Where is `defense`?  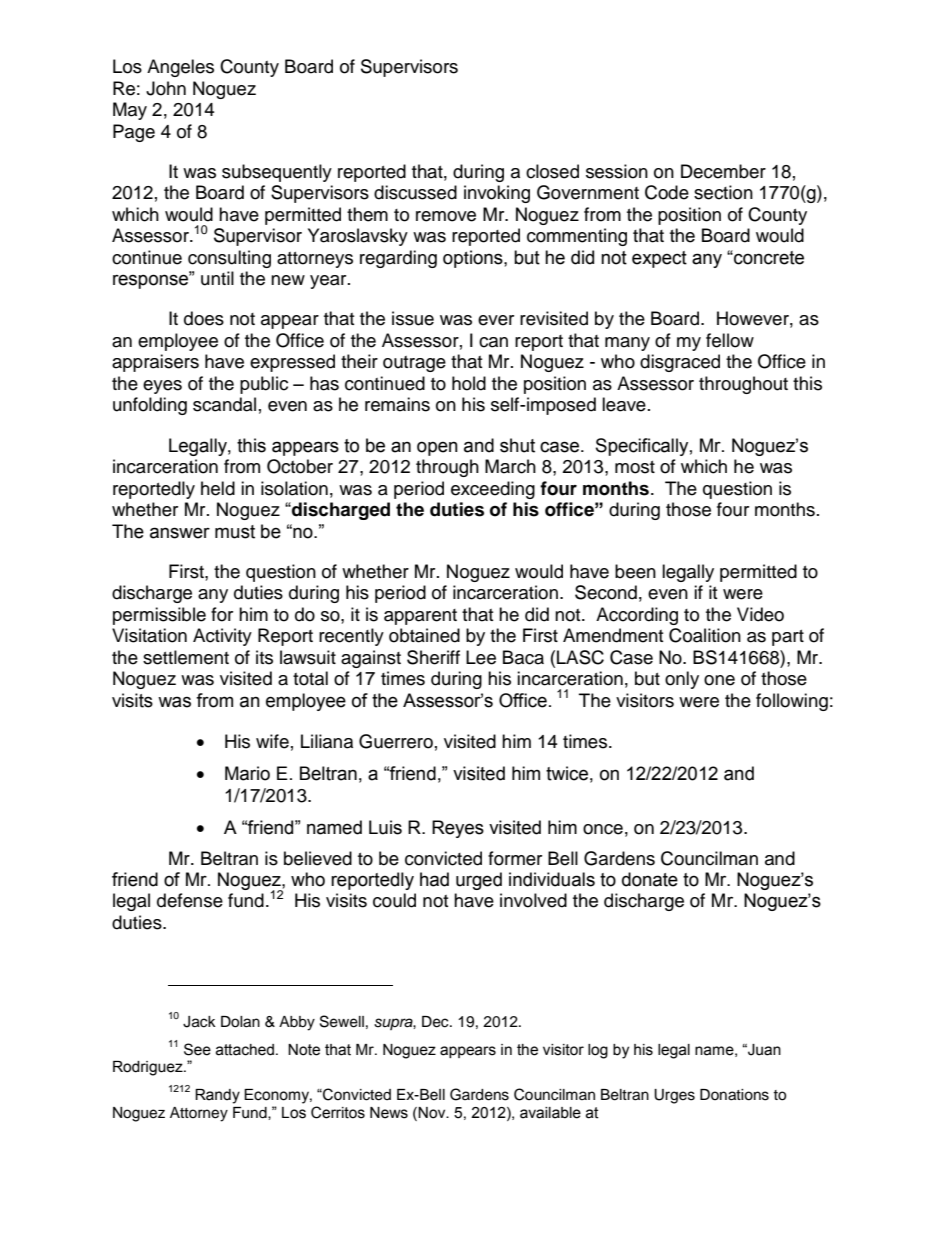
defense is located at coordinates (190, 900).
